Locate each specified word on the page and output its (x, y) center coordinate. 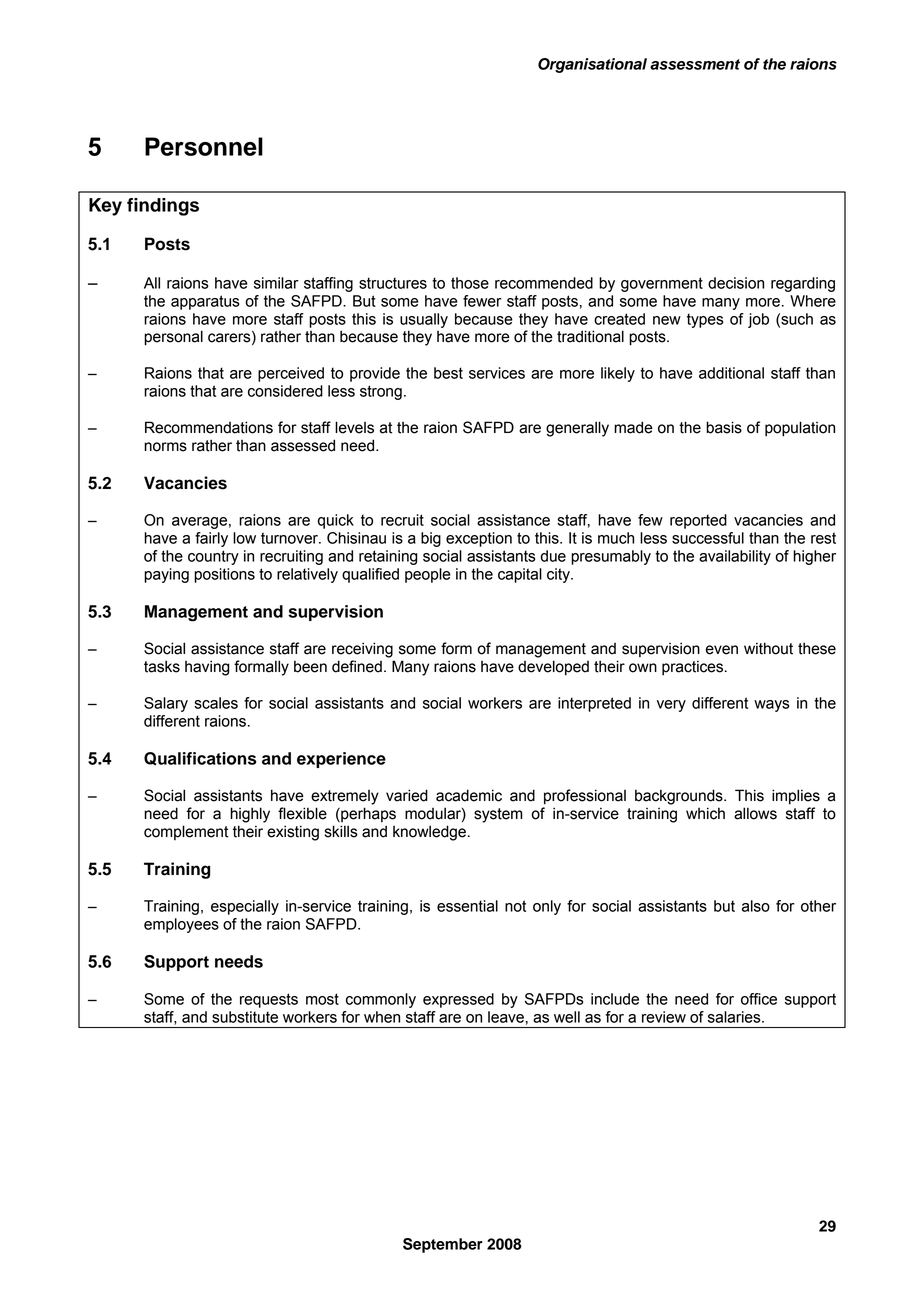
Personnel (204, 146)
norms (165, 447)
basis (724, 427)
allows (755, 813)
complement (186, 832)
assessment (695, 64)
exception (479, 539)
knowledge (429, 833)
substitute (245, 1017)
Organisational (592, 65)
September (443, 1245)
